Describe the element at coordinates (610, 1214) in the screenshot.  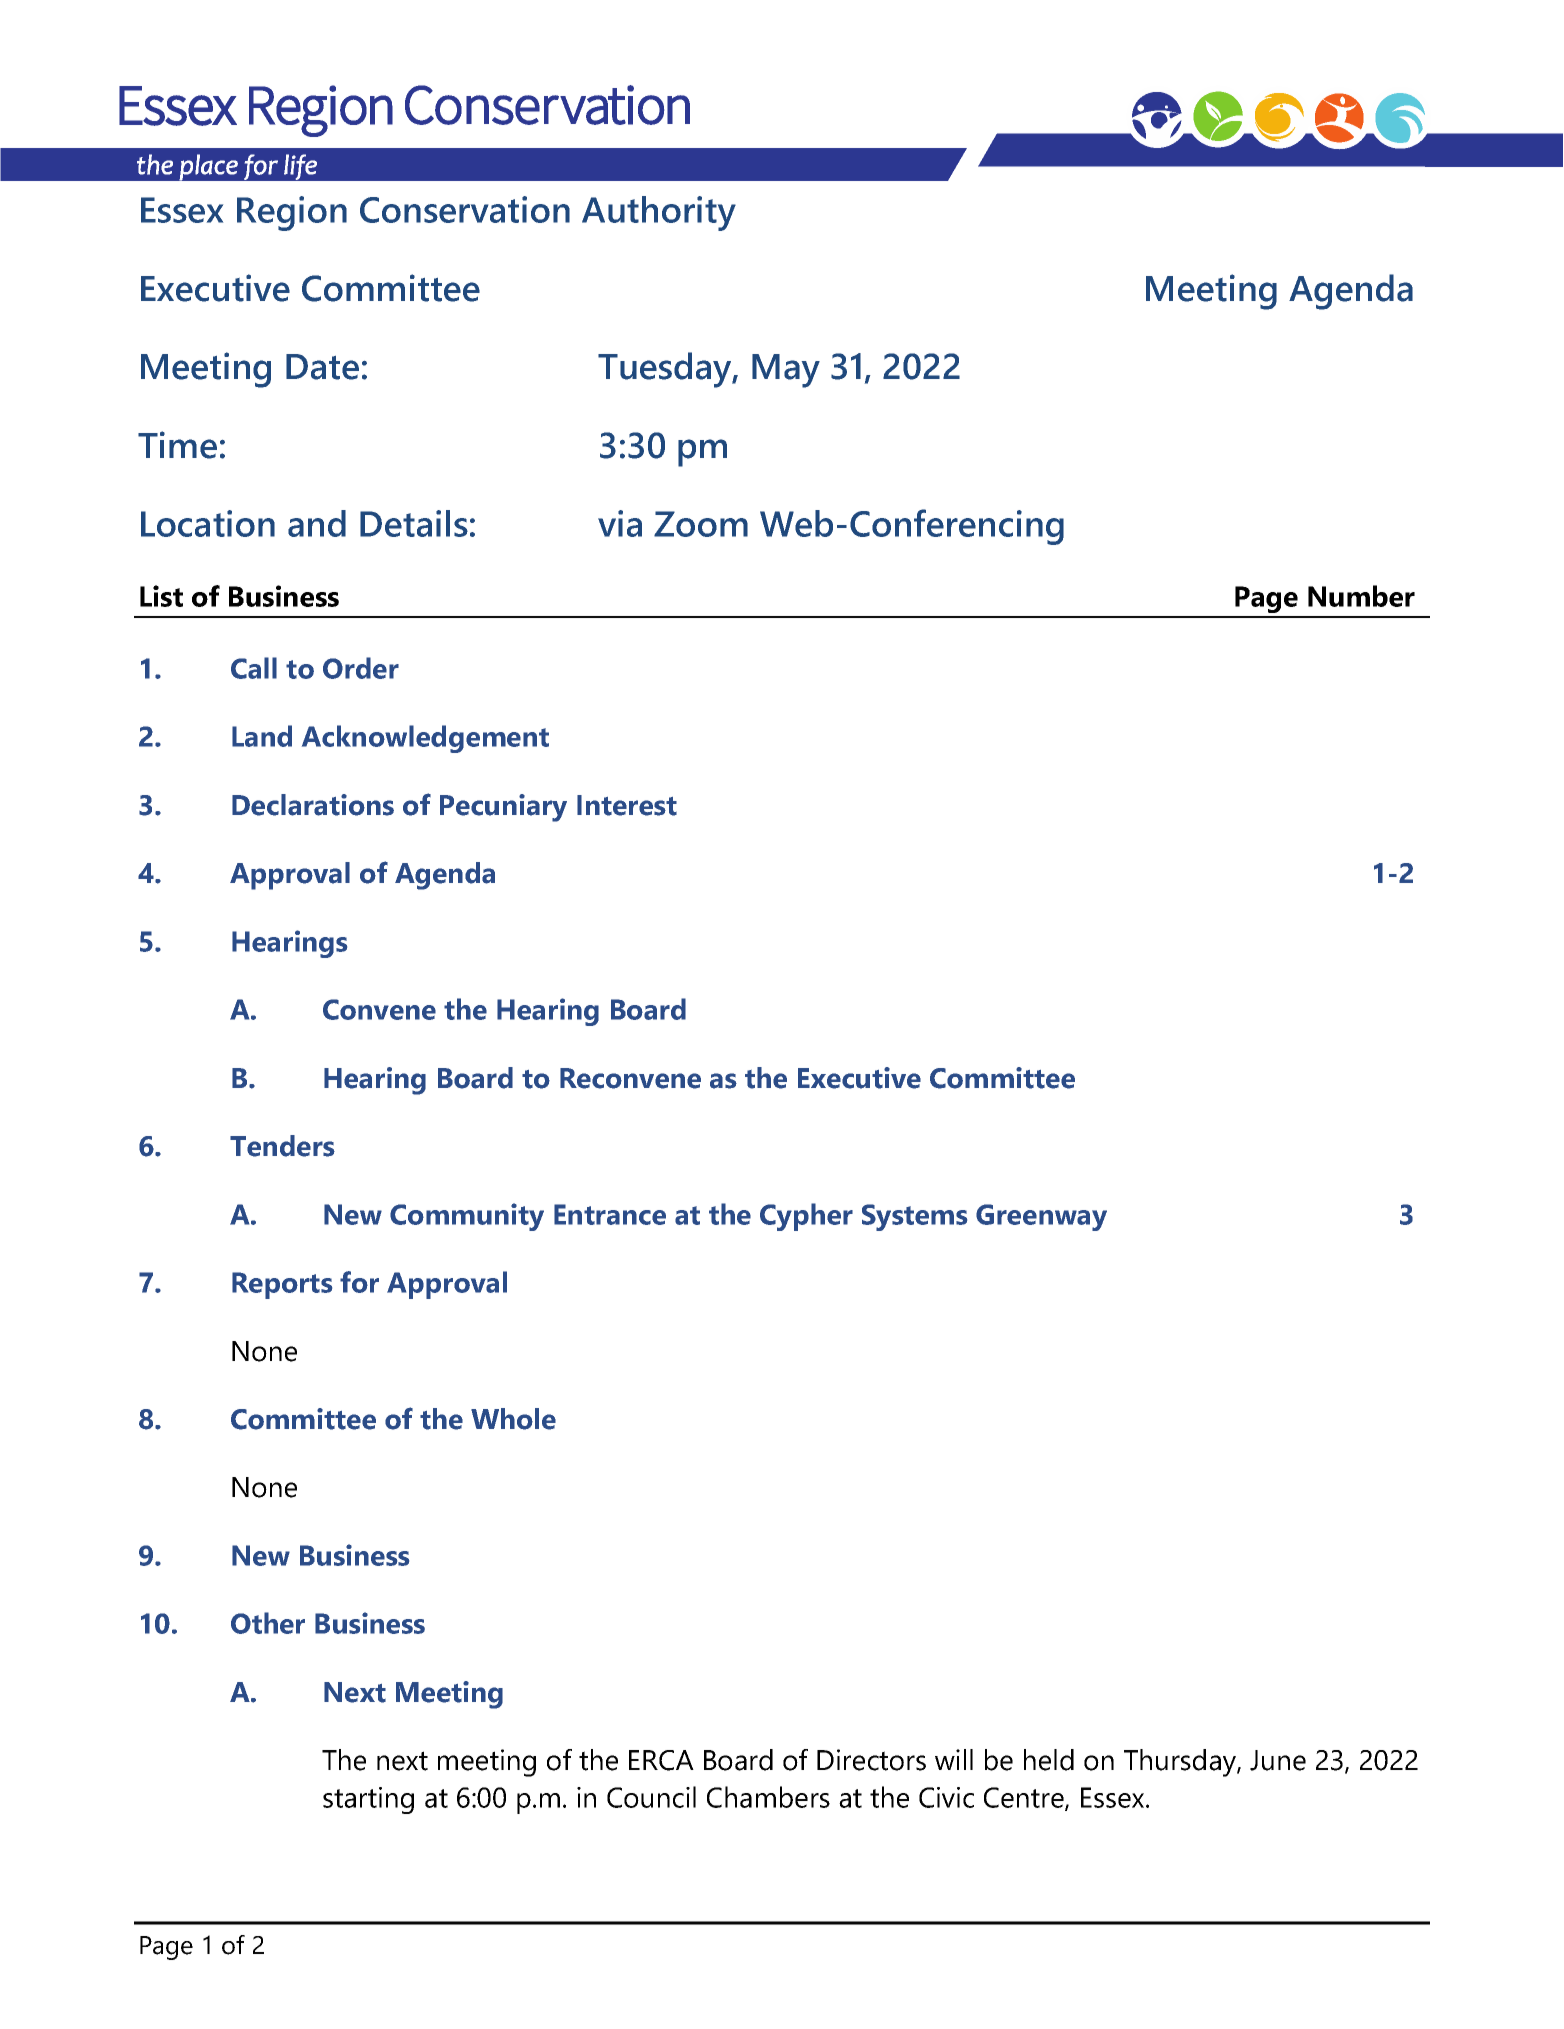
I see `Entrance` at that location.
